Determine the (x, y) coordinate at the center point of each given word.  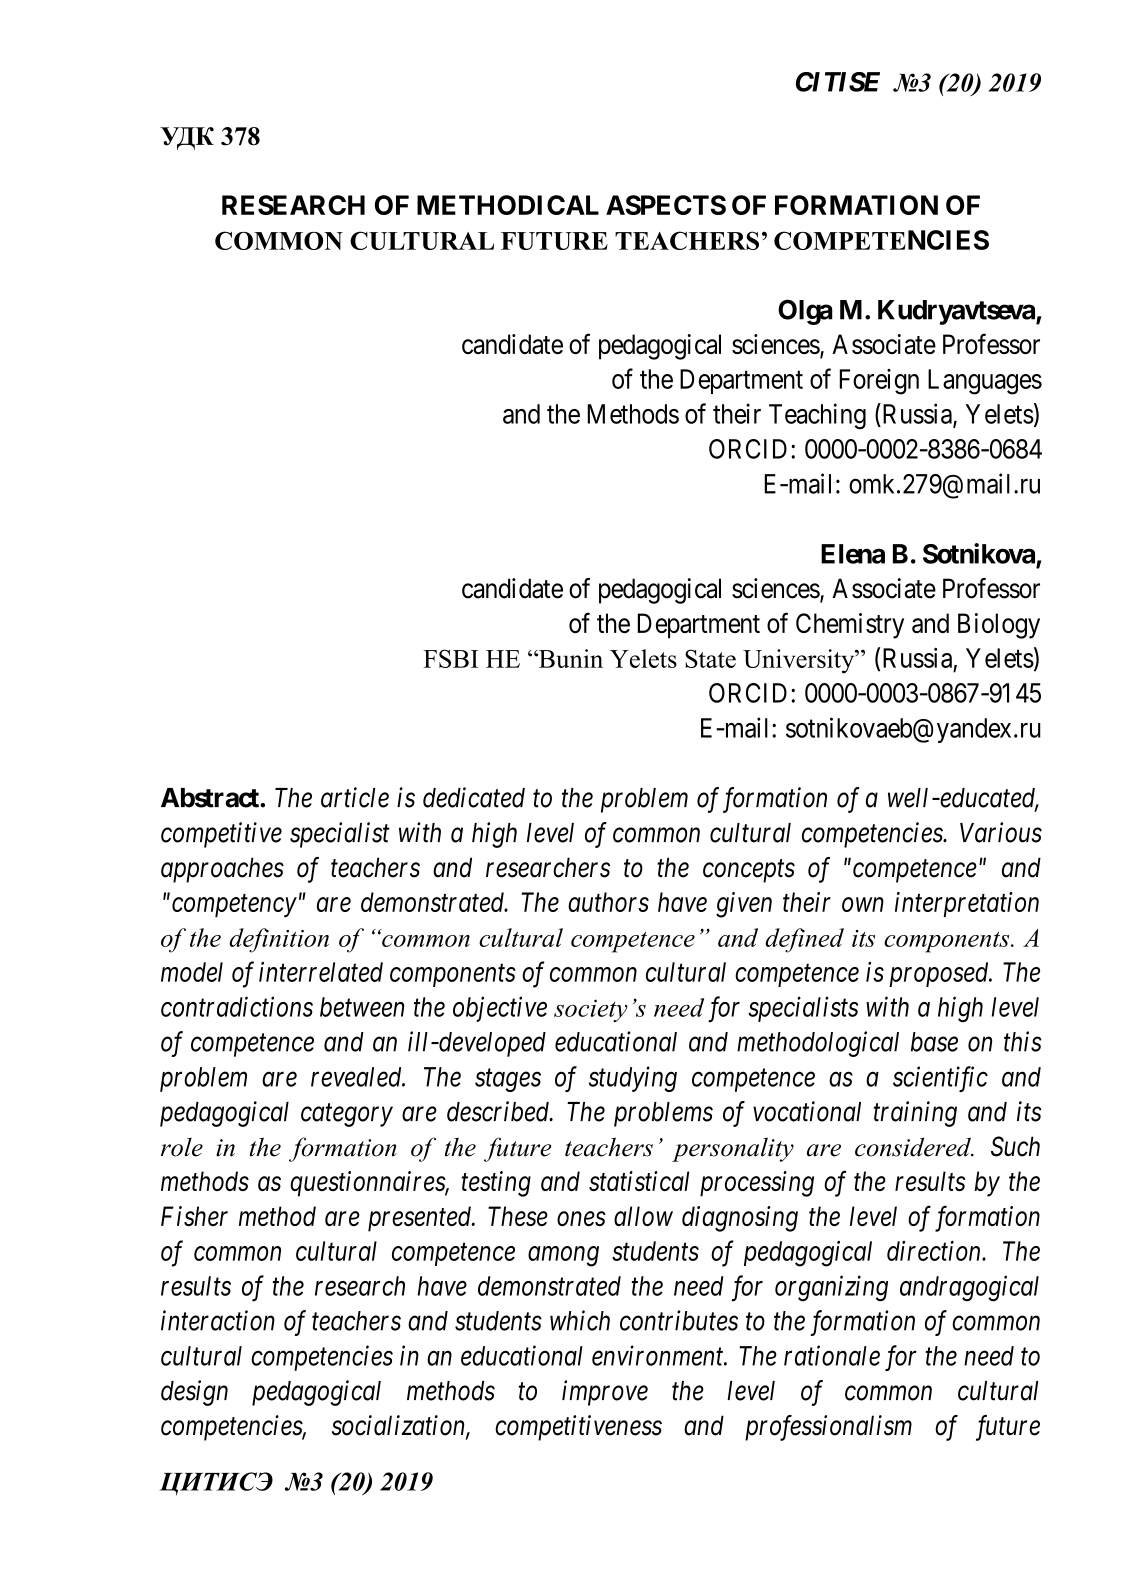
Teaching (817, 416)
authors (608, 902)
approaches (222, 870)
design (194, 1393)
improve (605, 1393)
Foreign (879, 382)
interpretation (967, 904)
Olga (805, 312)
